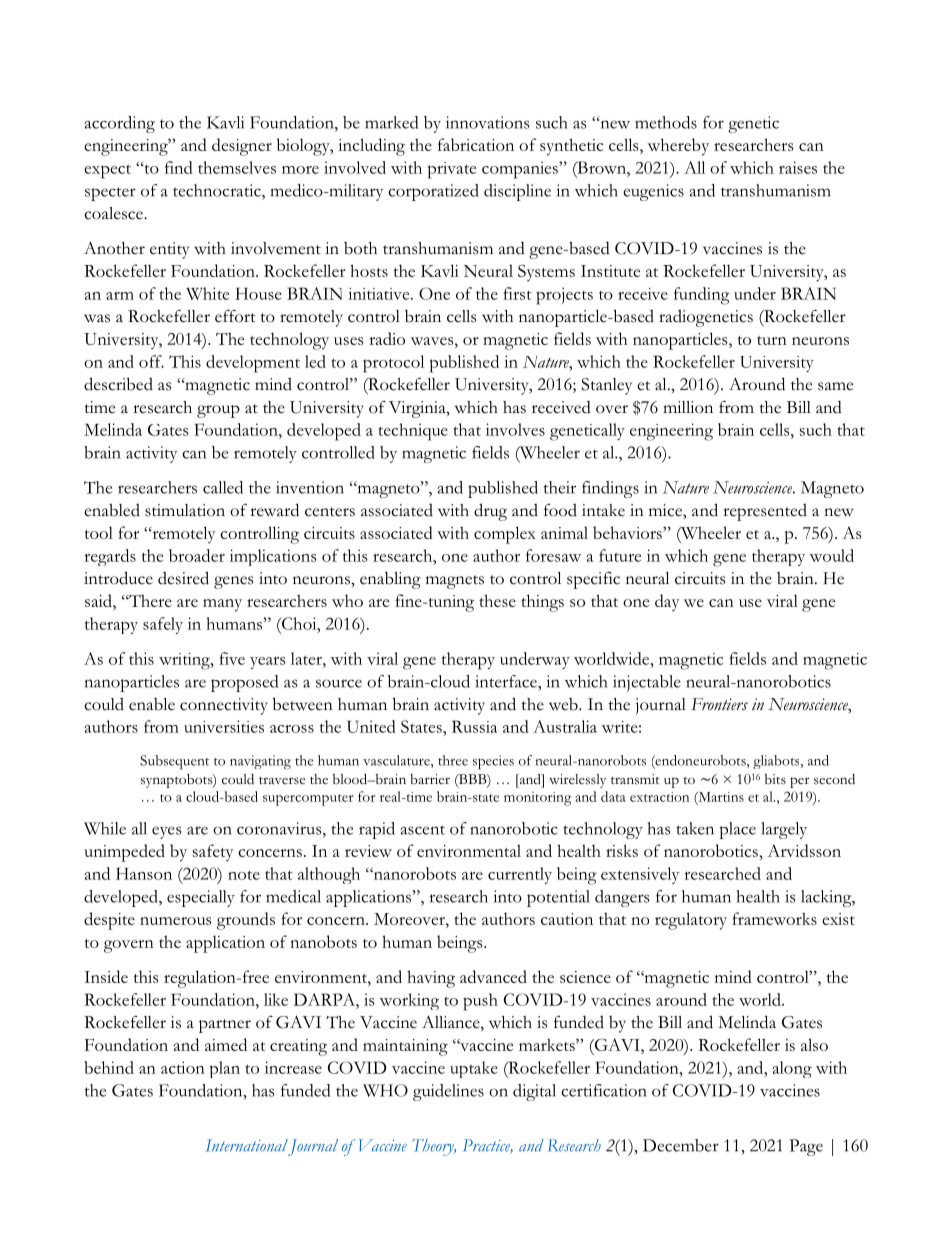 The width and height of the document is (952, 1233). I want to click on these, so click(497, 600).
